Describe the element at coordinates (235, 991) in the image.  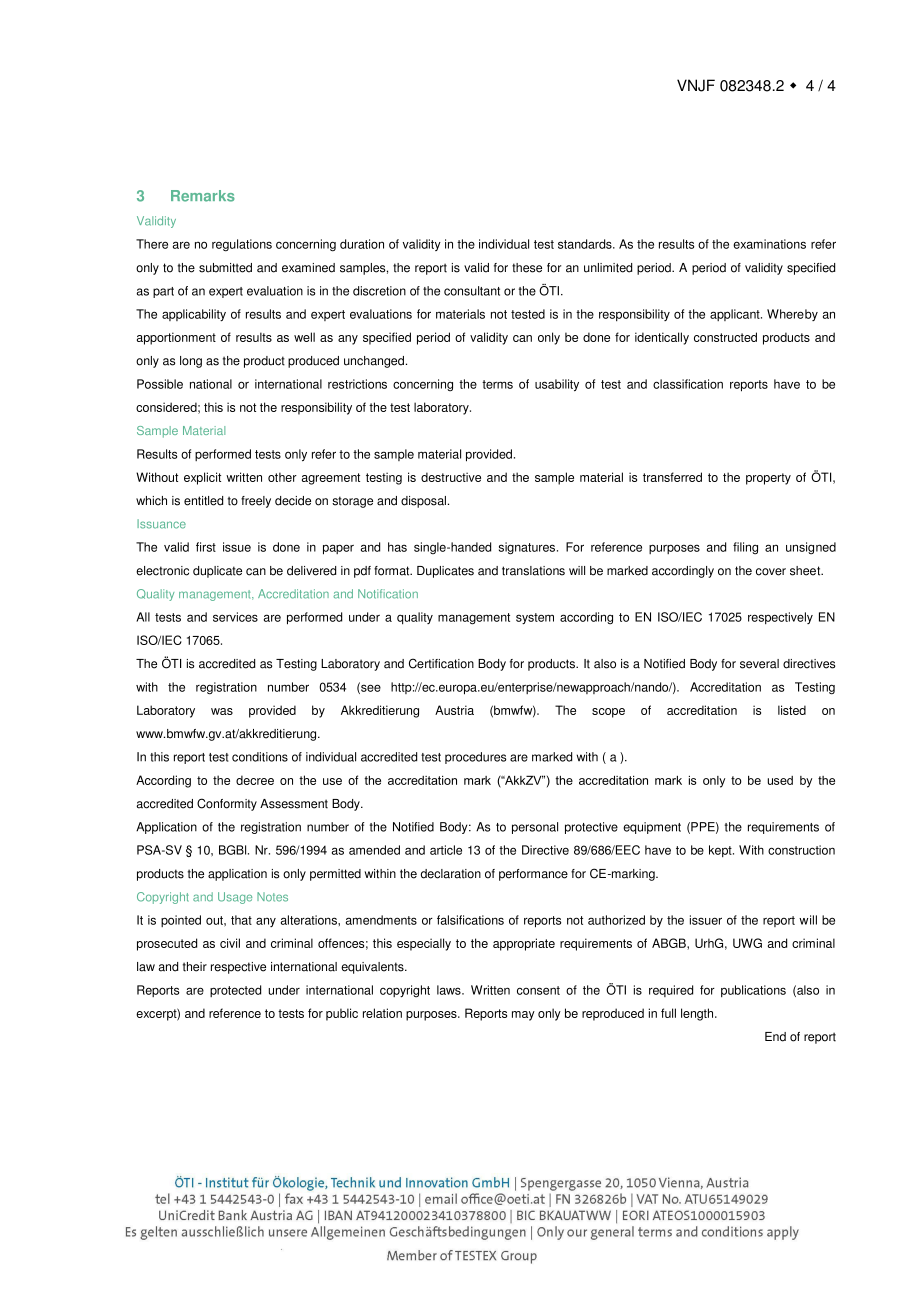
I see `protected` at that location.
